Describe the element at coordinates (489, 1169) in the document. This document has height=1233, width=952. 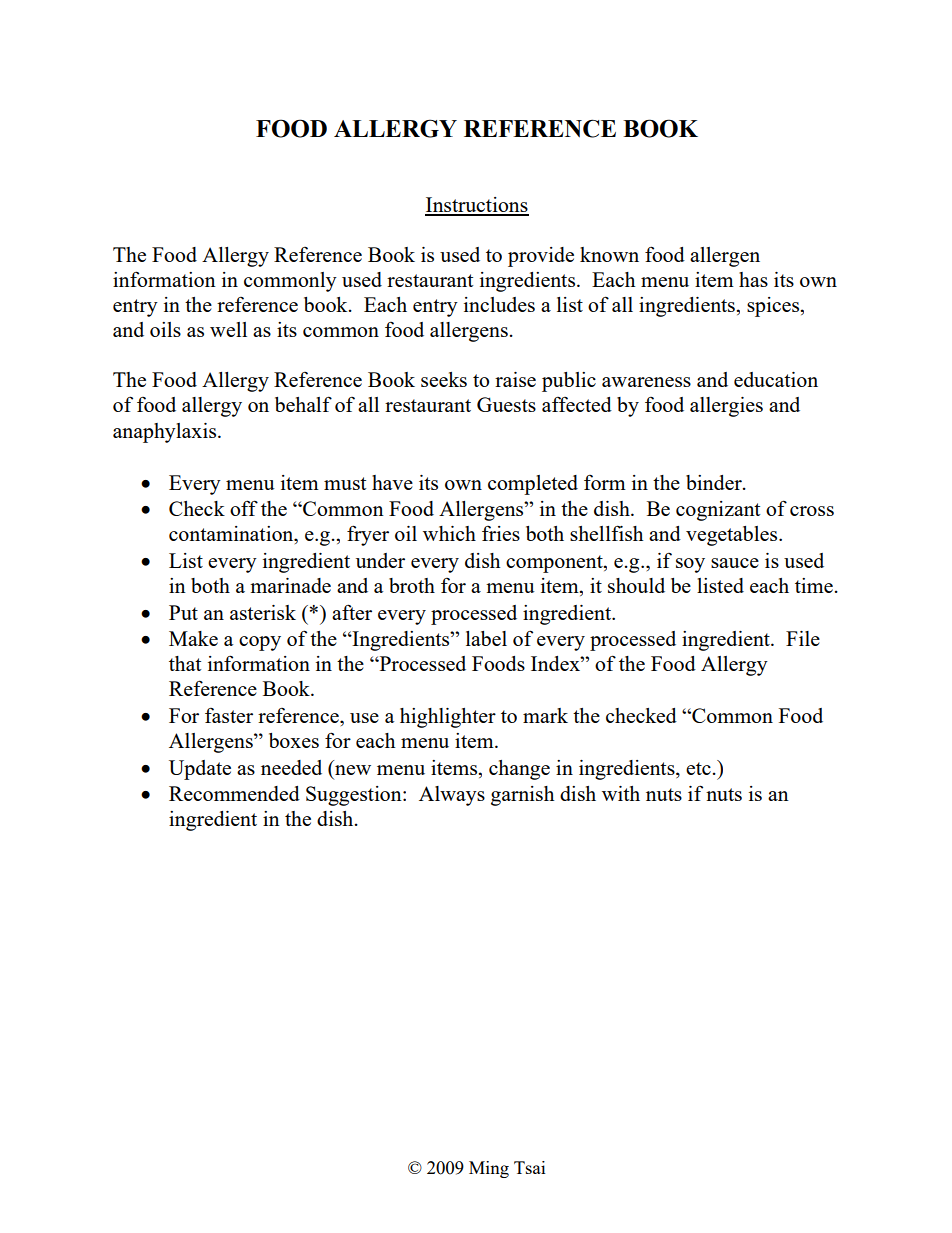
I see `Ming` at that location.
